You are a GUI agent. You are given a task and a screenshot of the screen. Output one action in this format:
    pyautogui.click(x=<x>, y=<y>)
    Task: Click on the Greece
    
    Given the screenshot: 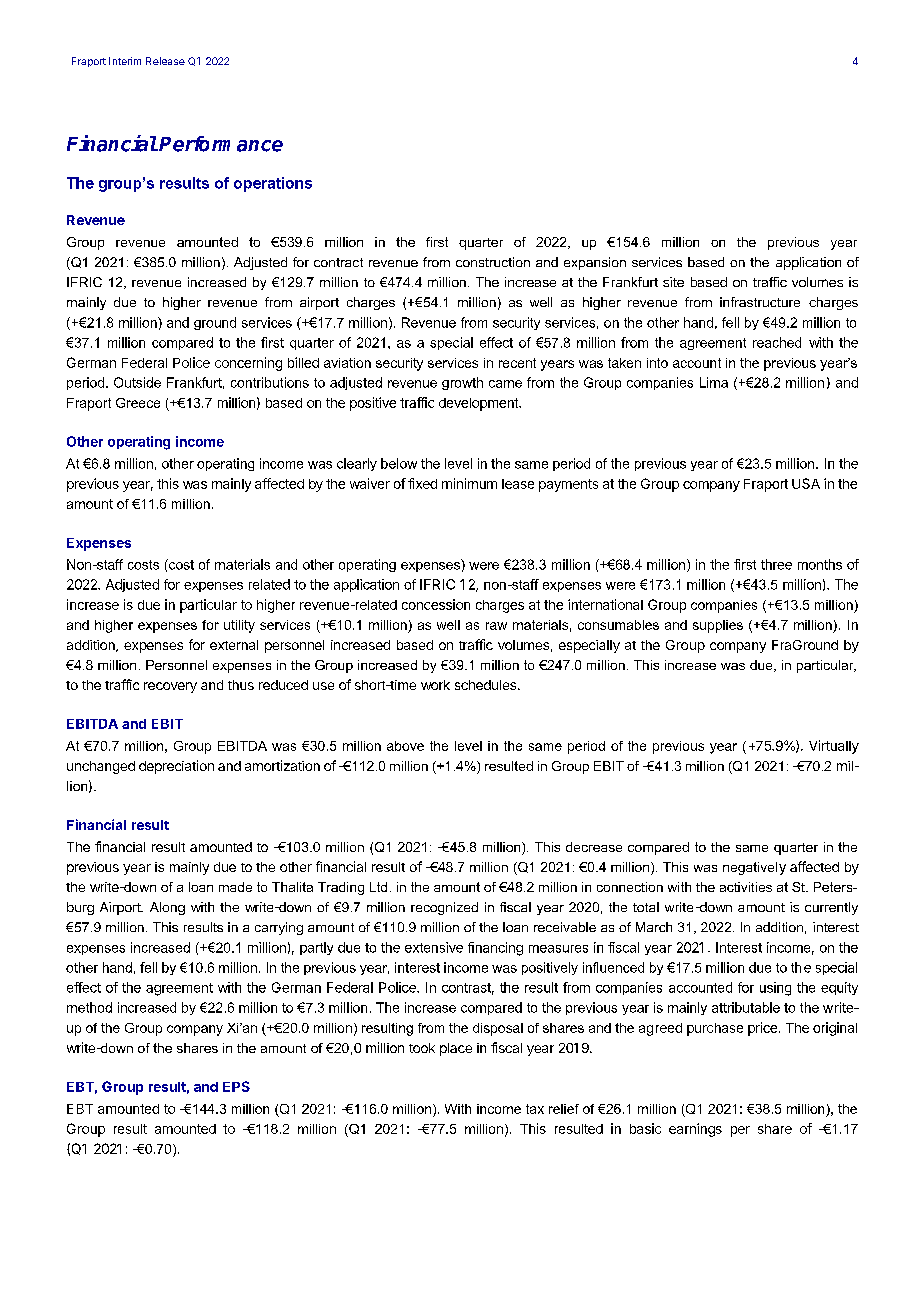 What is the action you would take?
    pyautogui.click(x=138, y=403)
